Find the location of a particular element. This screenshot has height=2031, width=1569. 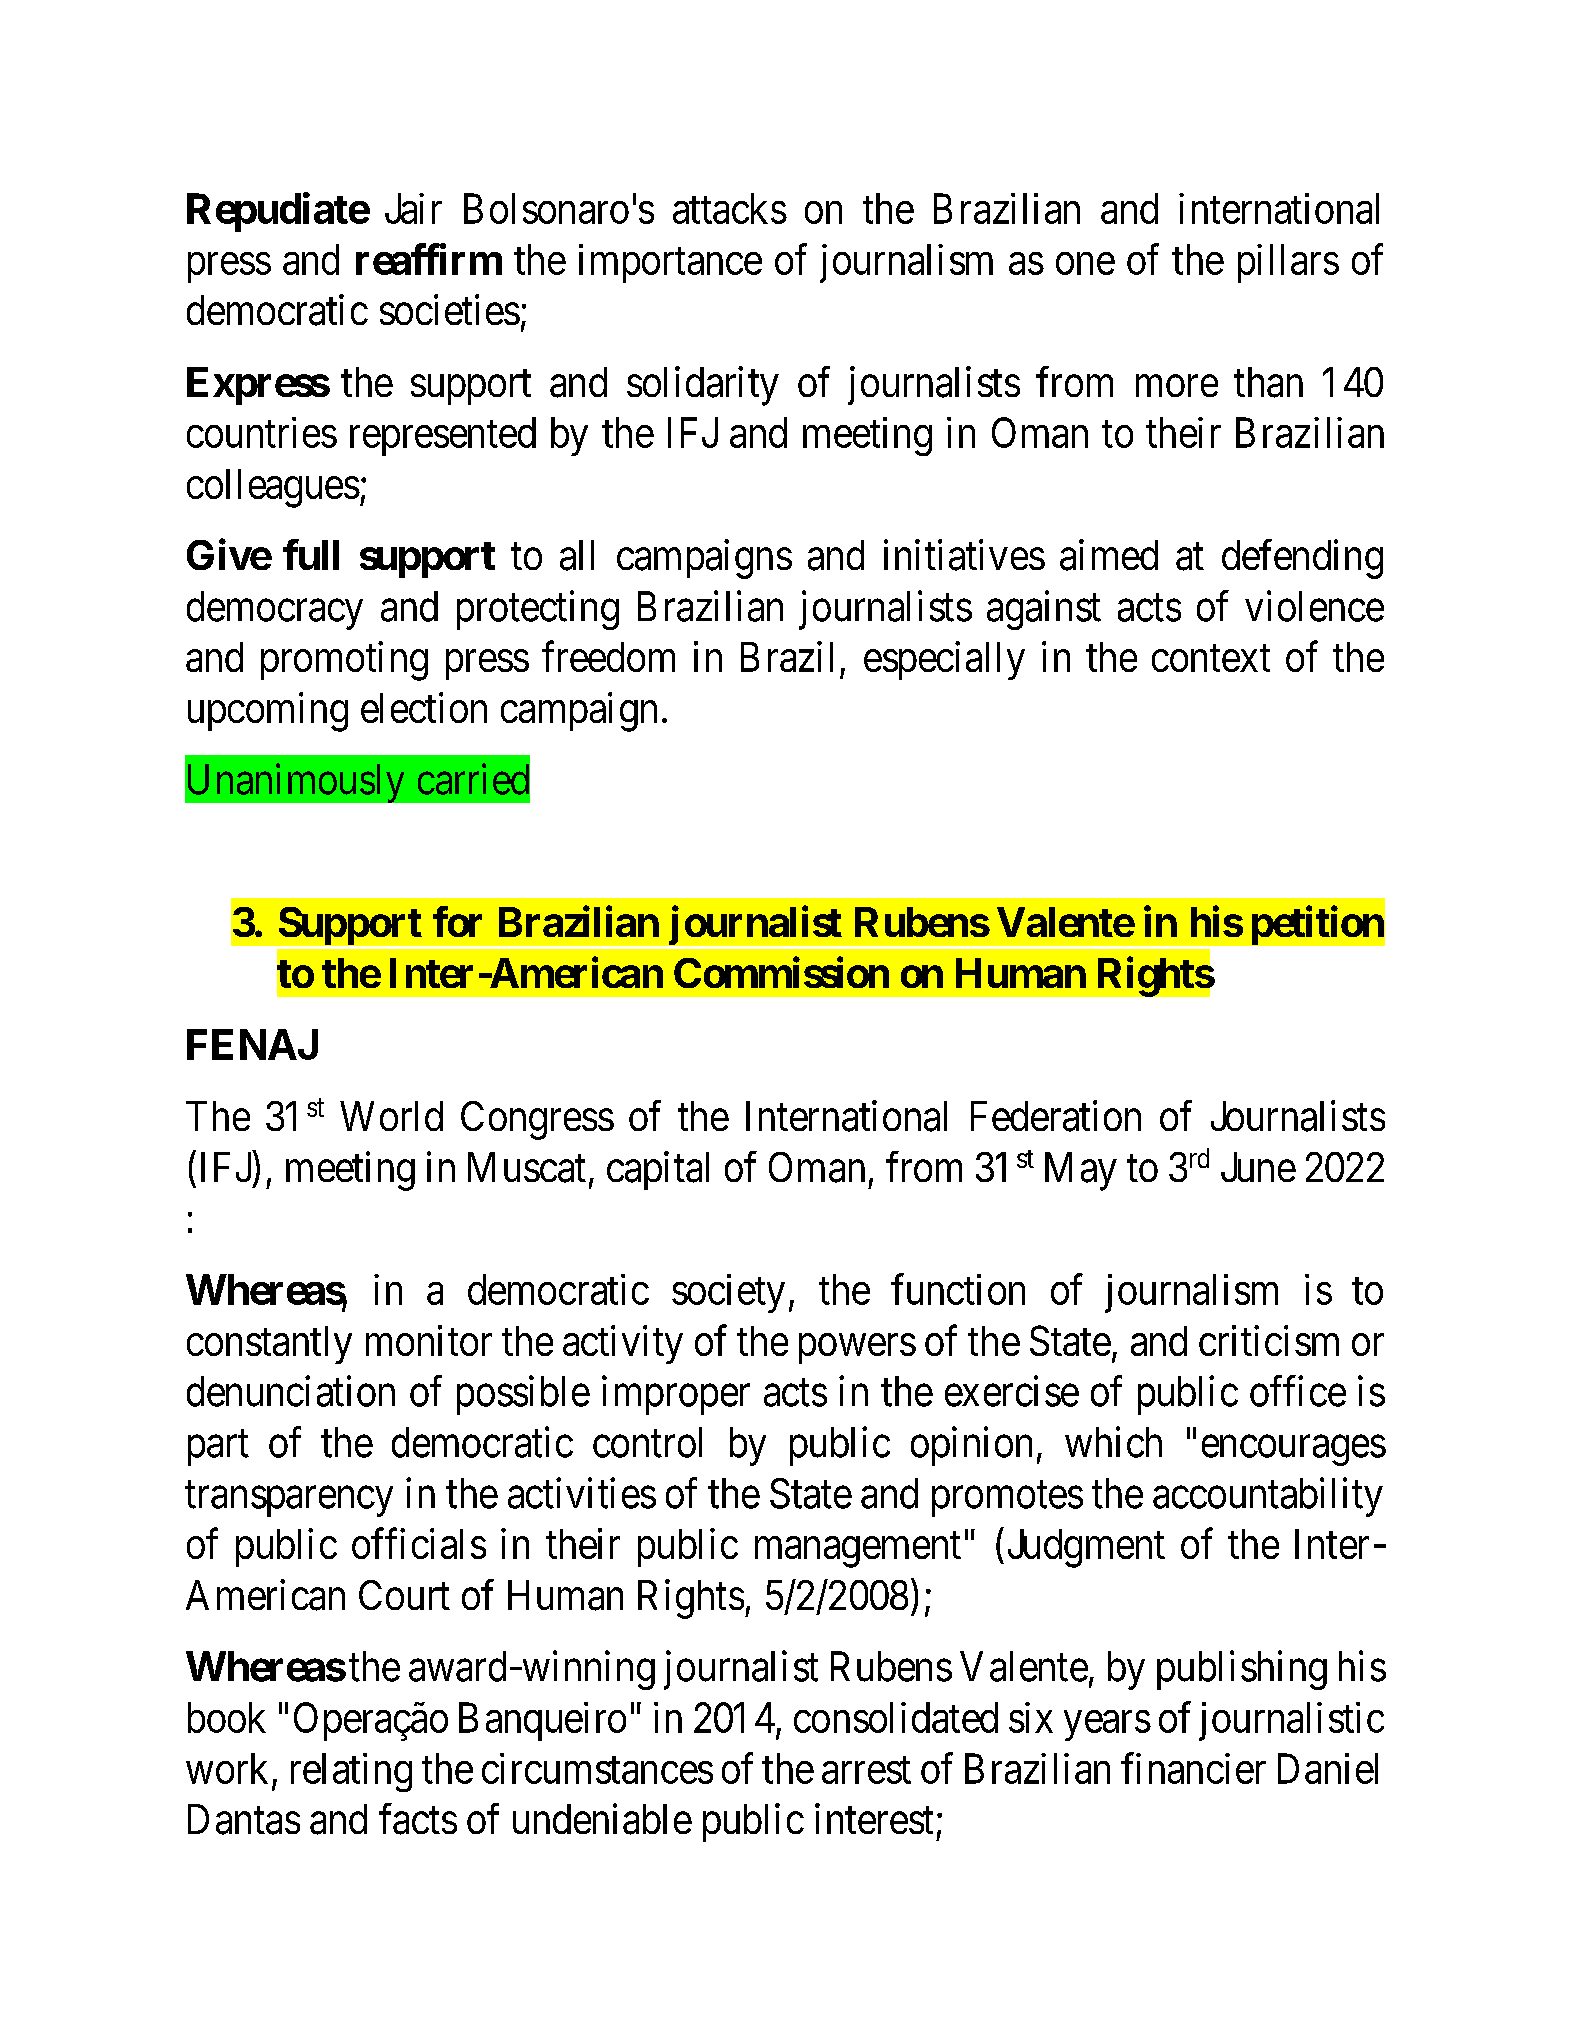

more is located at coordinates (1177, 386).
